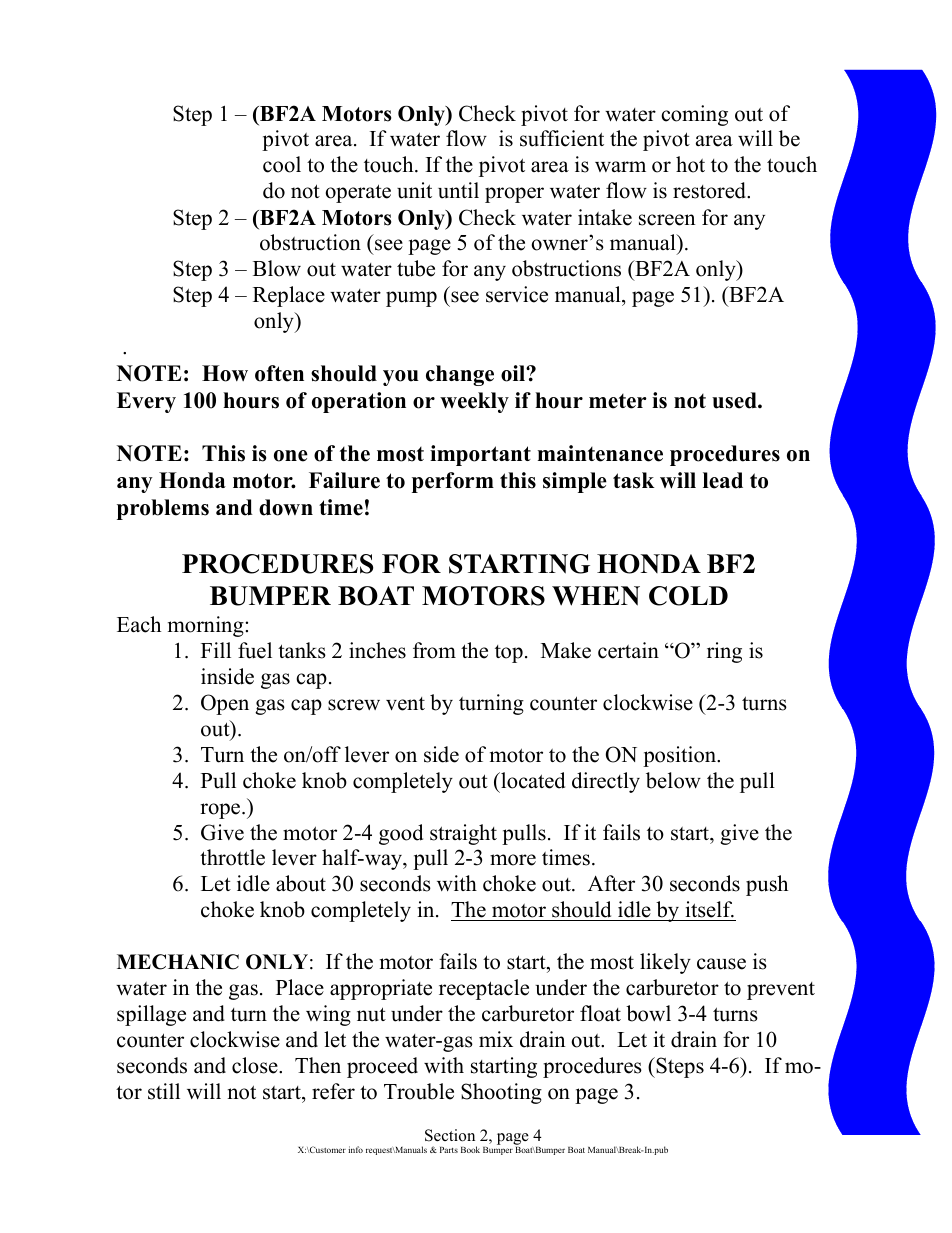 This screenshot has width=952, height=1233. Describe the element at coordinates (735, 400) in the screenshot. I see `used` at that location.
